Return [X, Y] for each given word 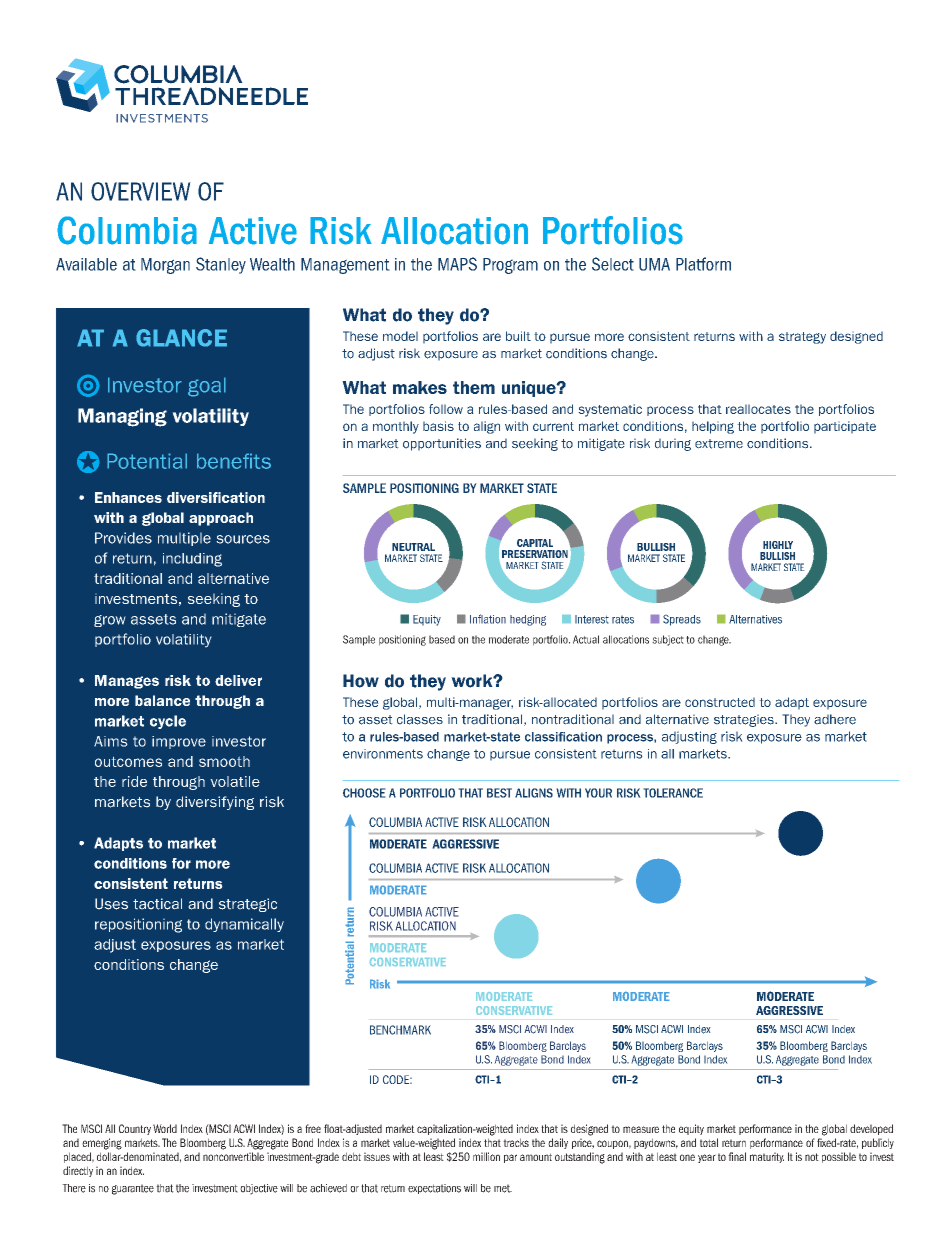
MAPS [457, 264]
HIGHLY [778, 545]
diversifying [215, 803]
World [165, 1128]
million [486, 1156]
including [192, 560]
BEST [499, 793]
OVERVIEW [141, 191]
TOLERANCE [673, 793]
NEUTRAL [413, 547]
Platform [703, 264]
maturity [767, 1157]
